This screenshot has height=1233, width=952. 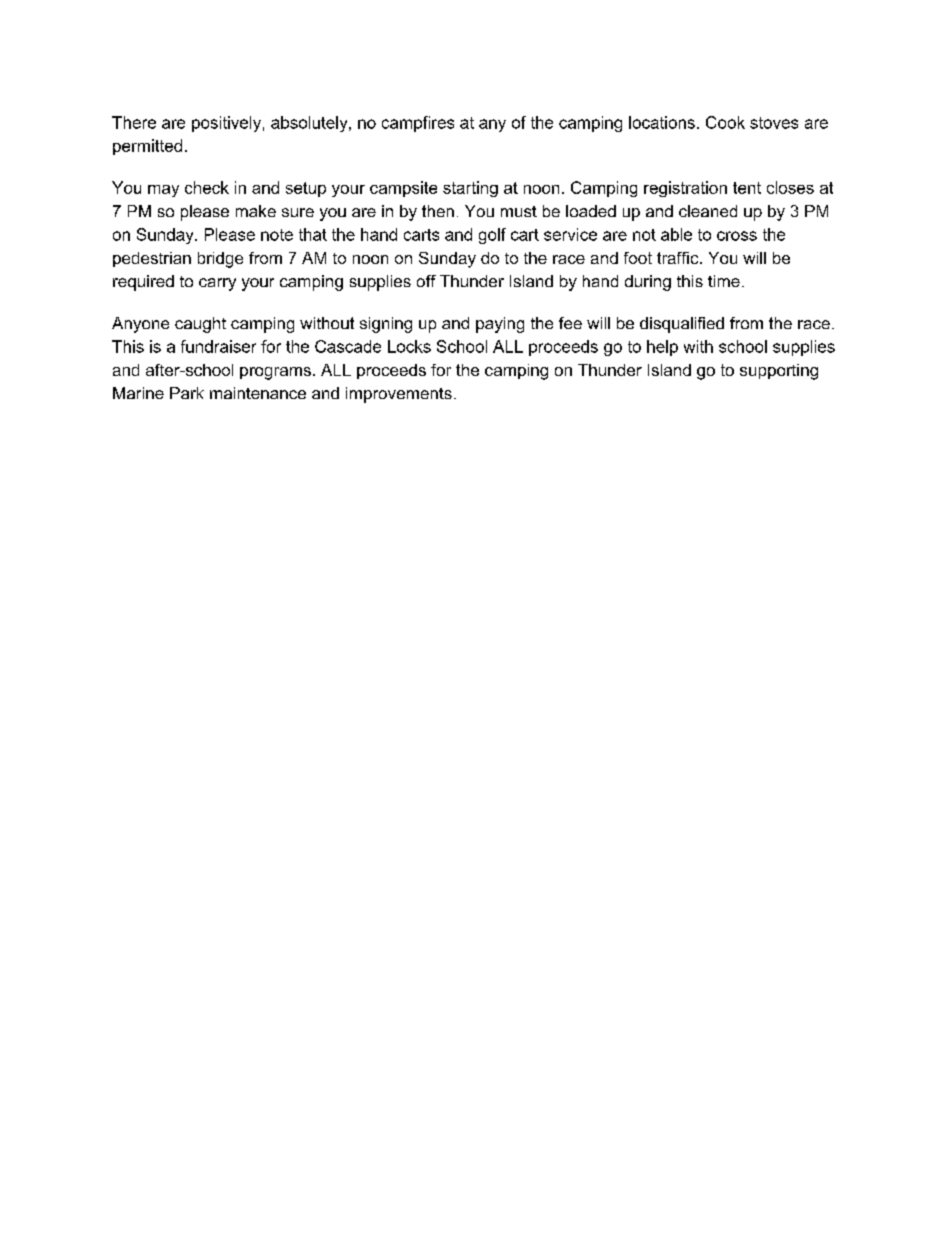 I want to click on campfires, so click(x=418, y=124).
